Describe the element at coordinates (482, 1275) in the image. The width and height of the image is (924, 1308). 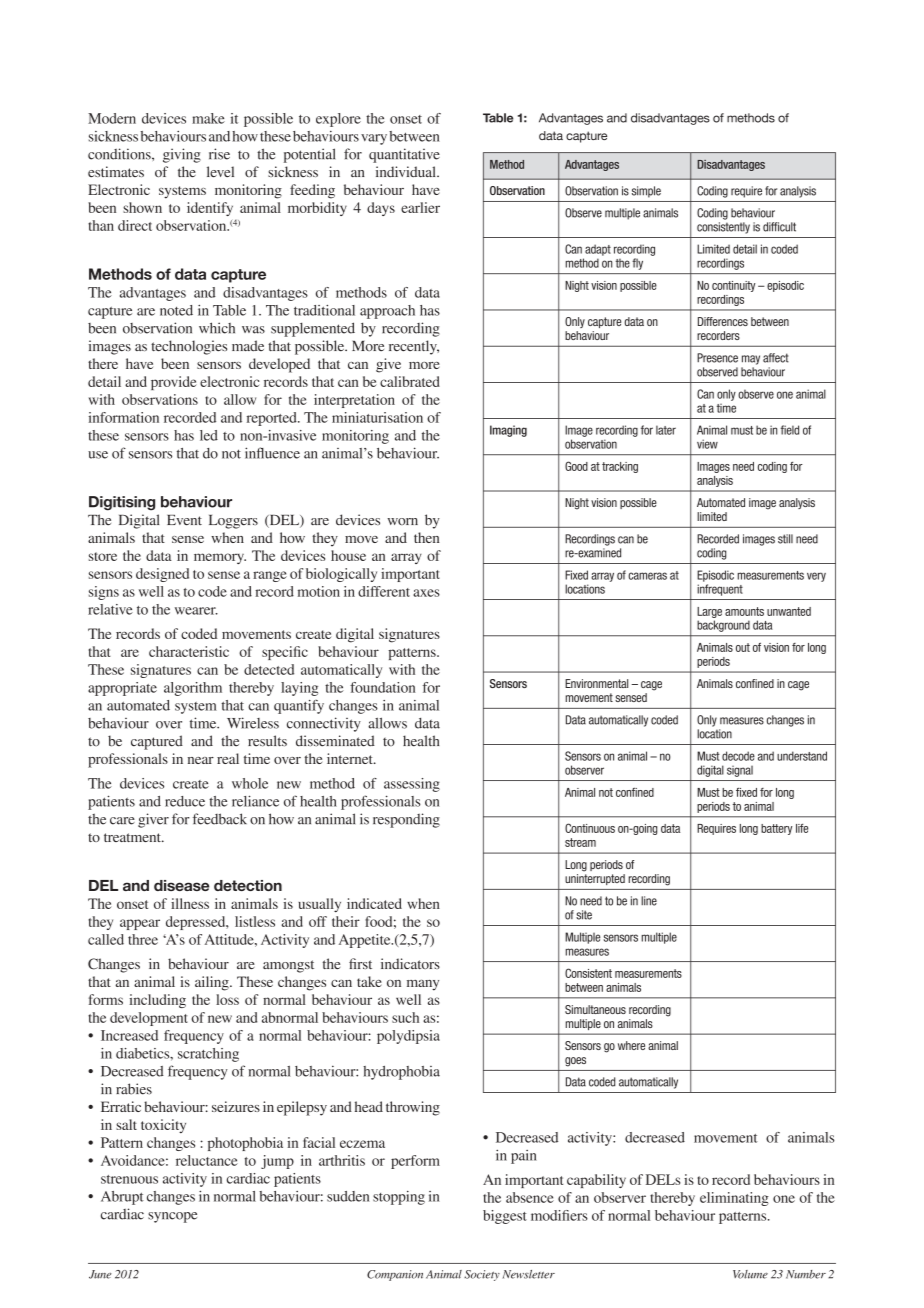
I see `Society` at that location.
